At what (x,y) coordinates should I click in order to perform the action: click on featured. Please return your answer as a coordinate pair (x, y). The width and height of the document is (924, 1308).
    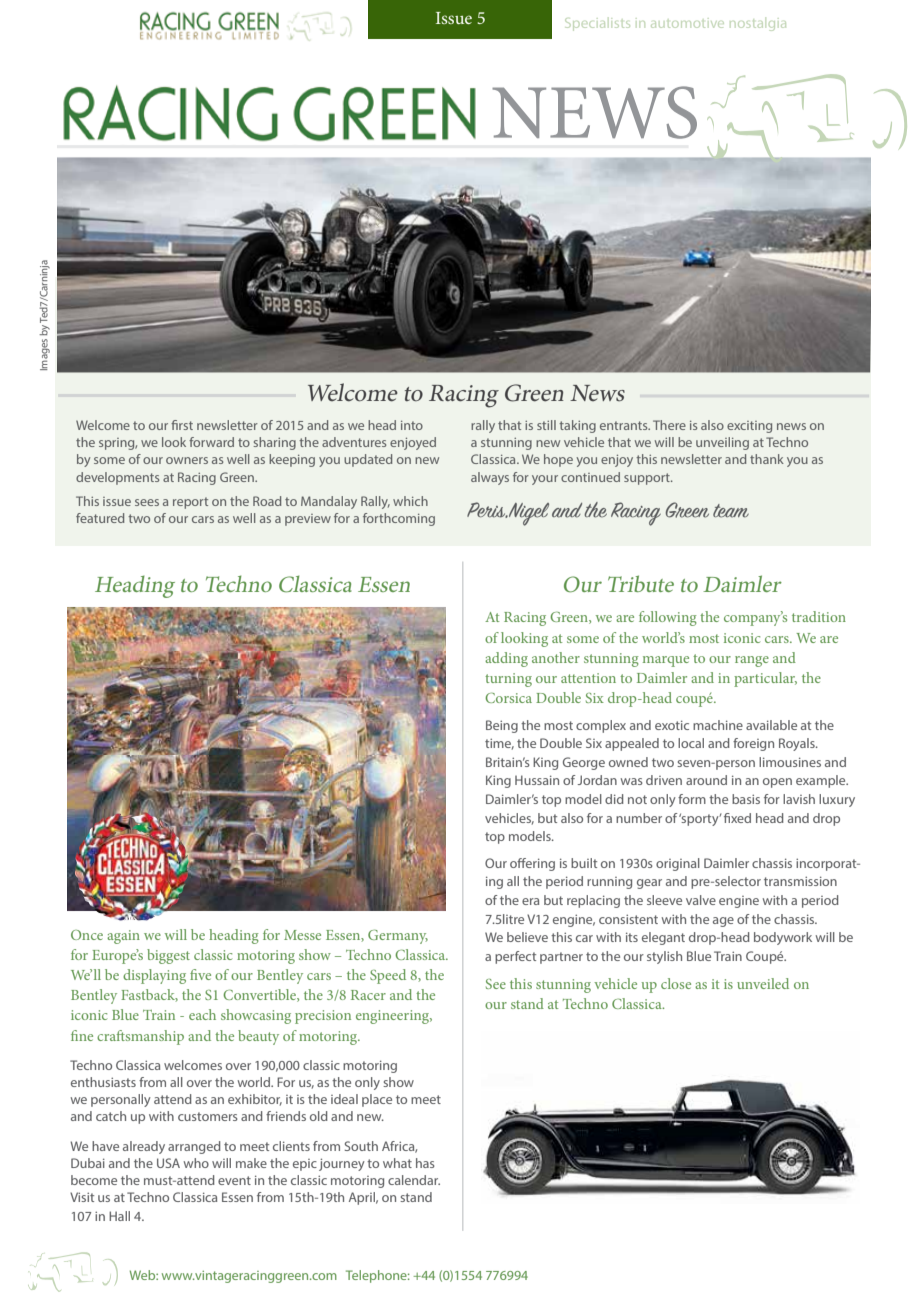
    Looking at the image, I should click on (100, 518).
